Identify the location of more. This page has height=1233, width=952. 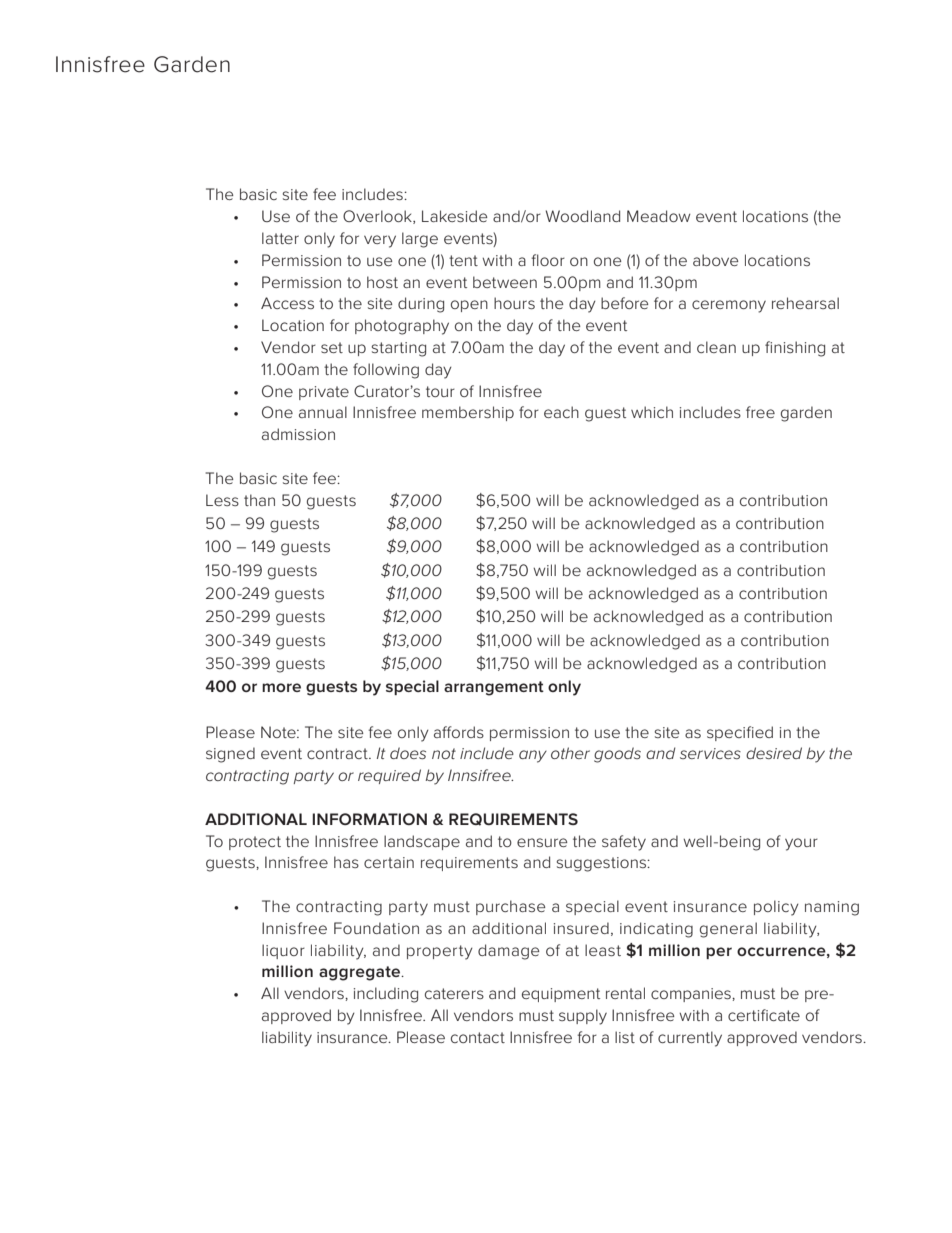
(281, 687).
